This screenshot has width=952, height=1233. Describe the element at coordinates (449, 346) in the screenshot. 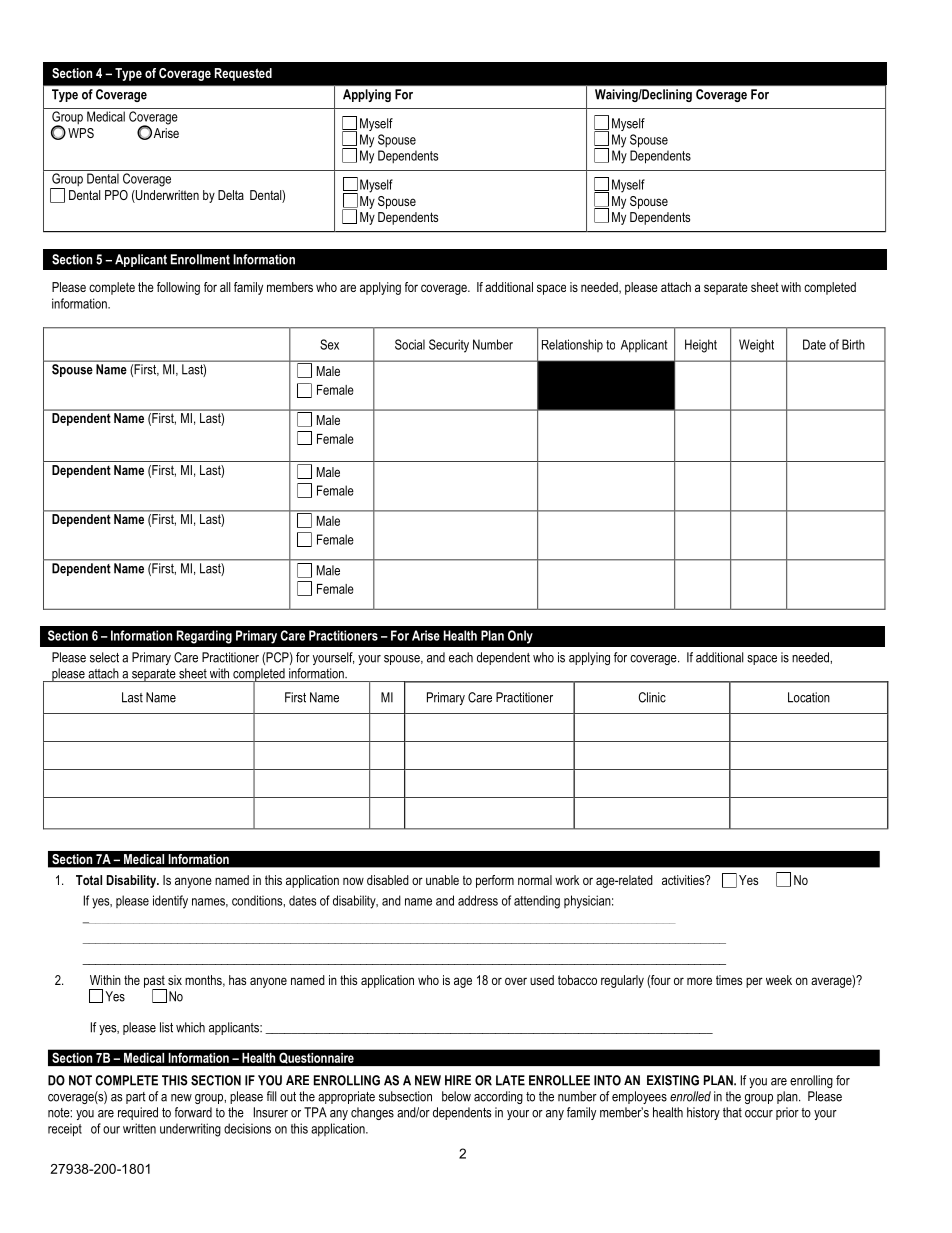

I see `Security` at that location.
